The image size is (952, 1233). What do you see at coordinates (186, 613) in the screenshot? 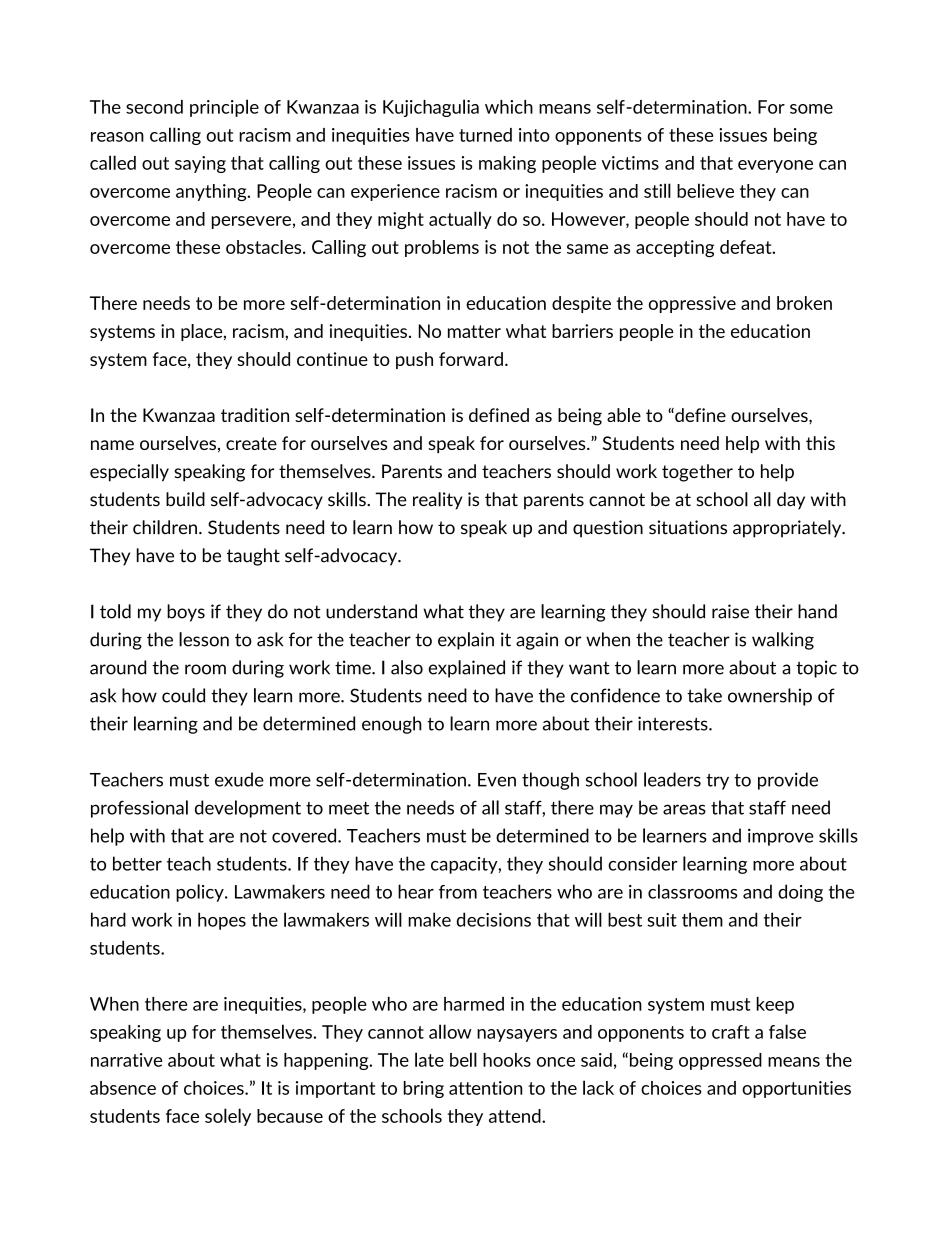
I see `boys` at bounding box center [186, 613].
